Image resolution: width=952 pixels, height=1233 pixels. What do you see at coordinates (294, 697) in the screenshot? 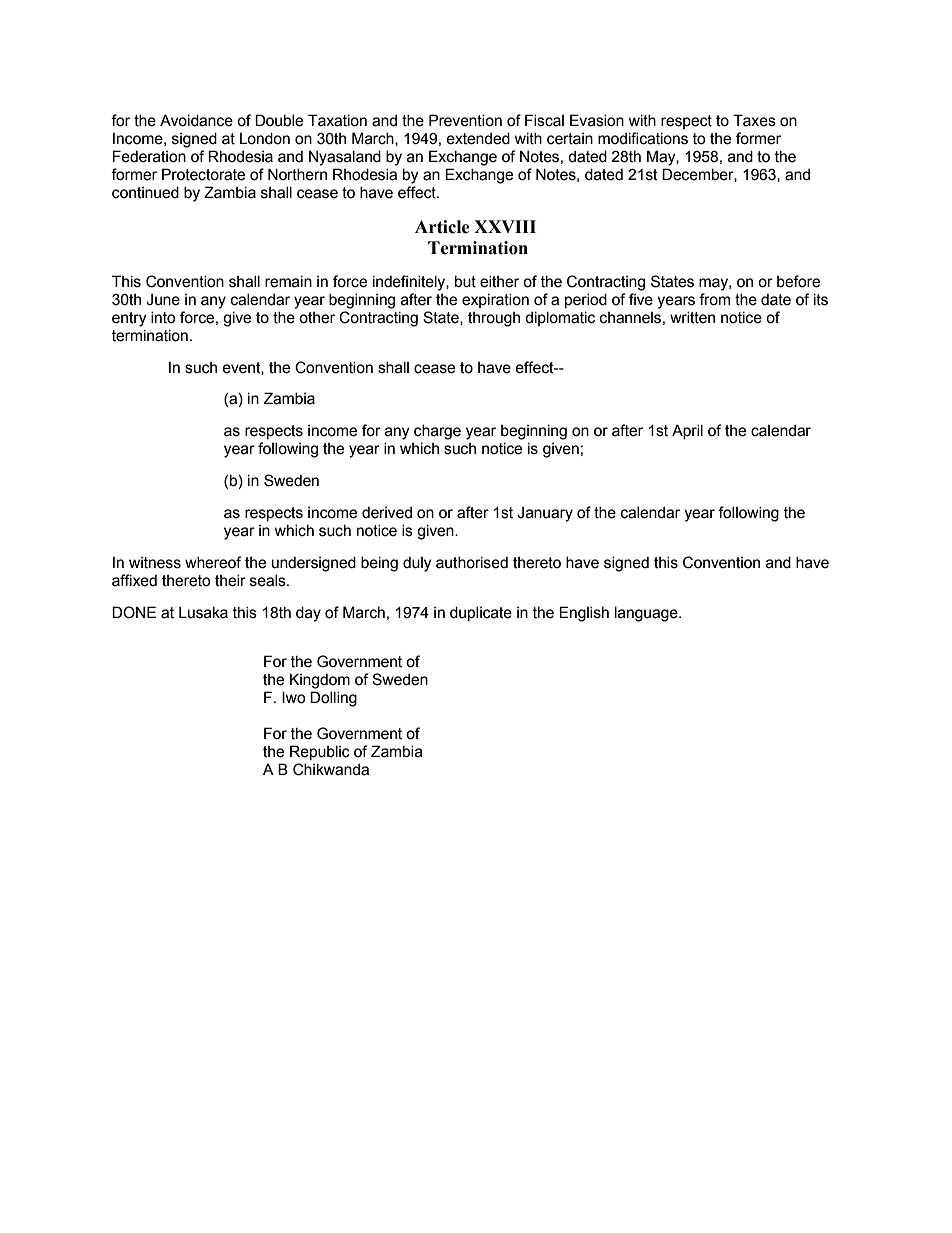
I see `Iwo` at bounding box center [294, 697].
